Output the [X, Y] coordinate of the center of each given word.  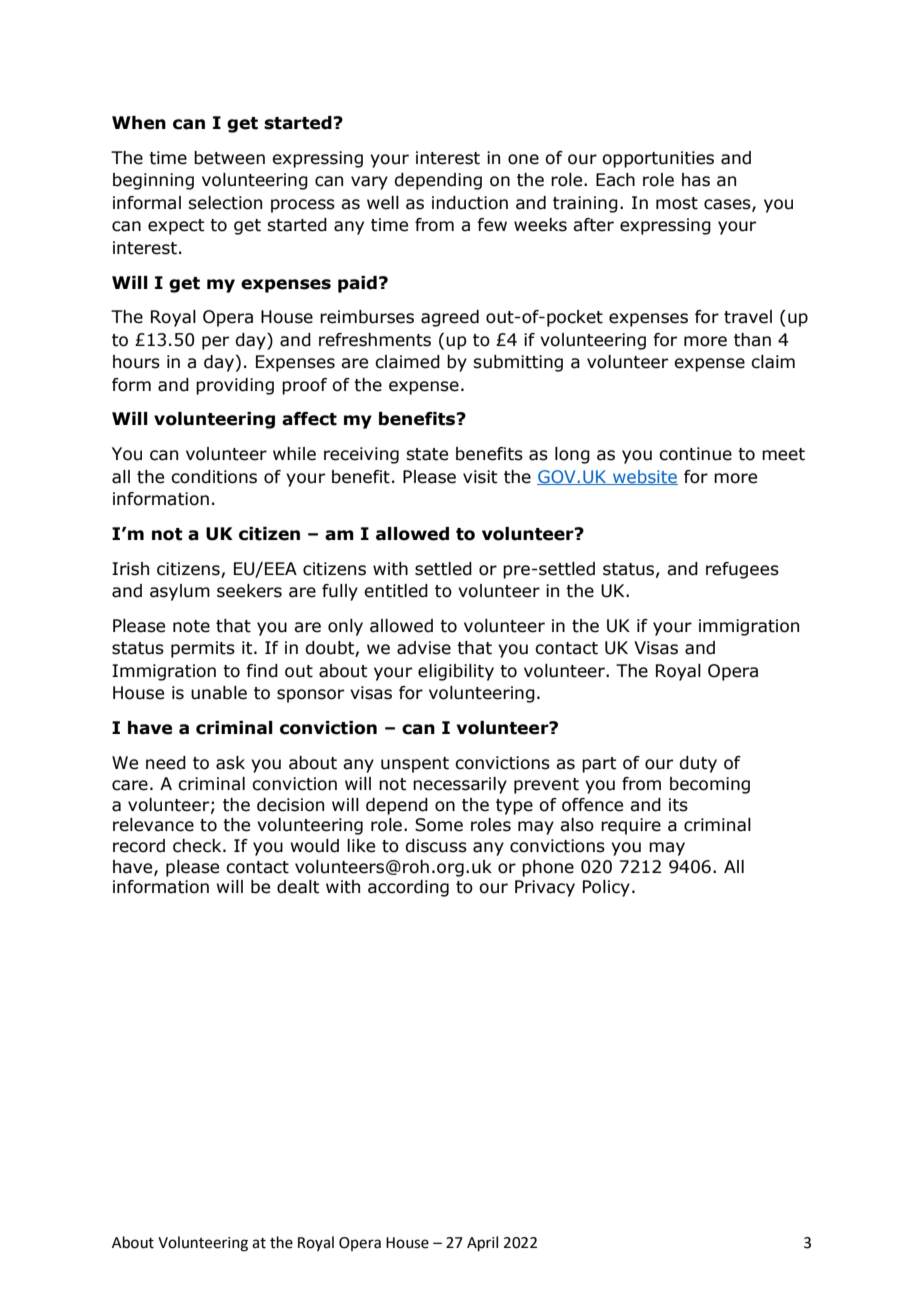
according [408, 888]
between [229, 158]
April [482, 1243]
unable [219, 693]
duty [698, 764]
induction [470, 203]
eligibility [456, 672]
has [696, 180]
